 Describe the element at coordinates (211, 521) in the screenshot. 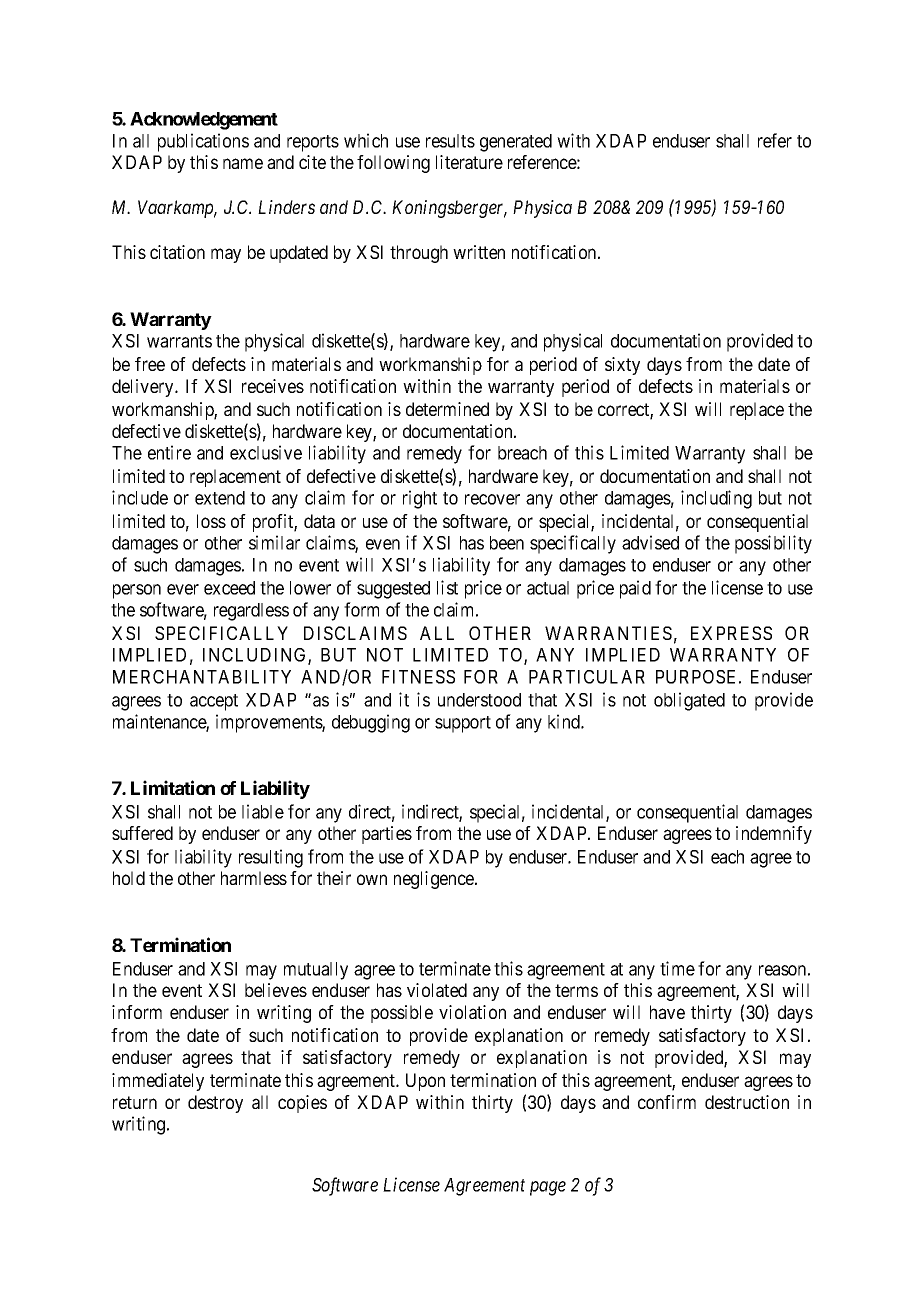

I see `loss` at that location.
